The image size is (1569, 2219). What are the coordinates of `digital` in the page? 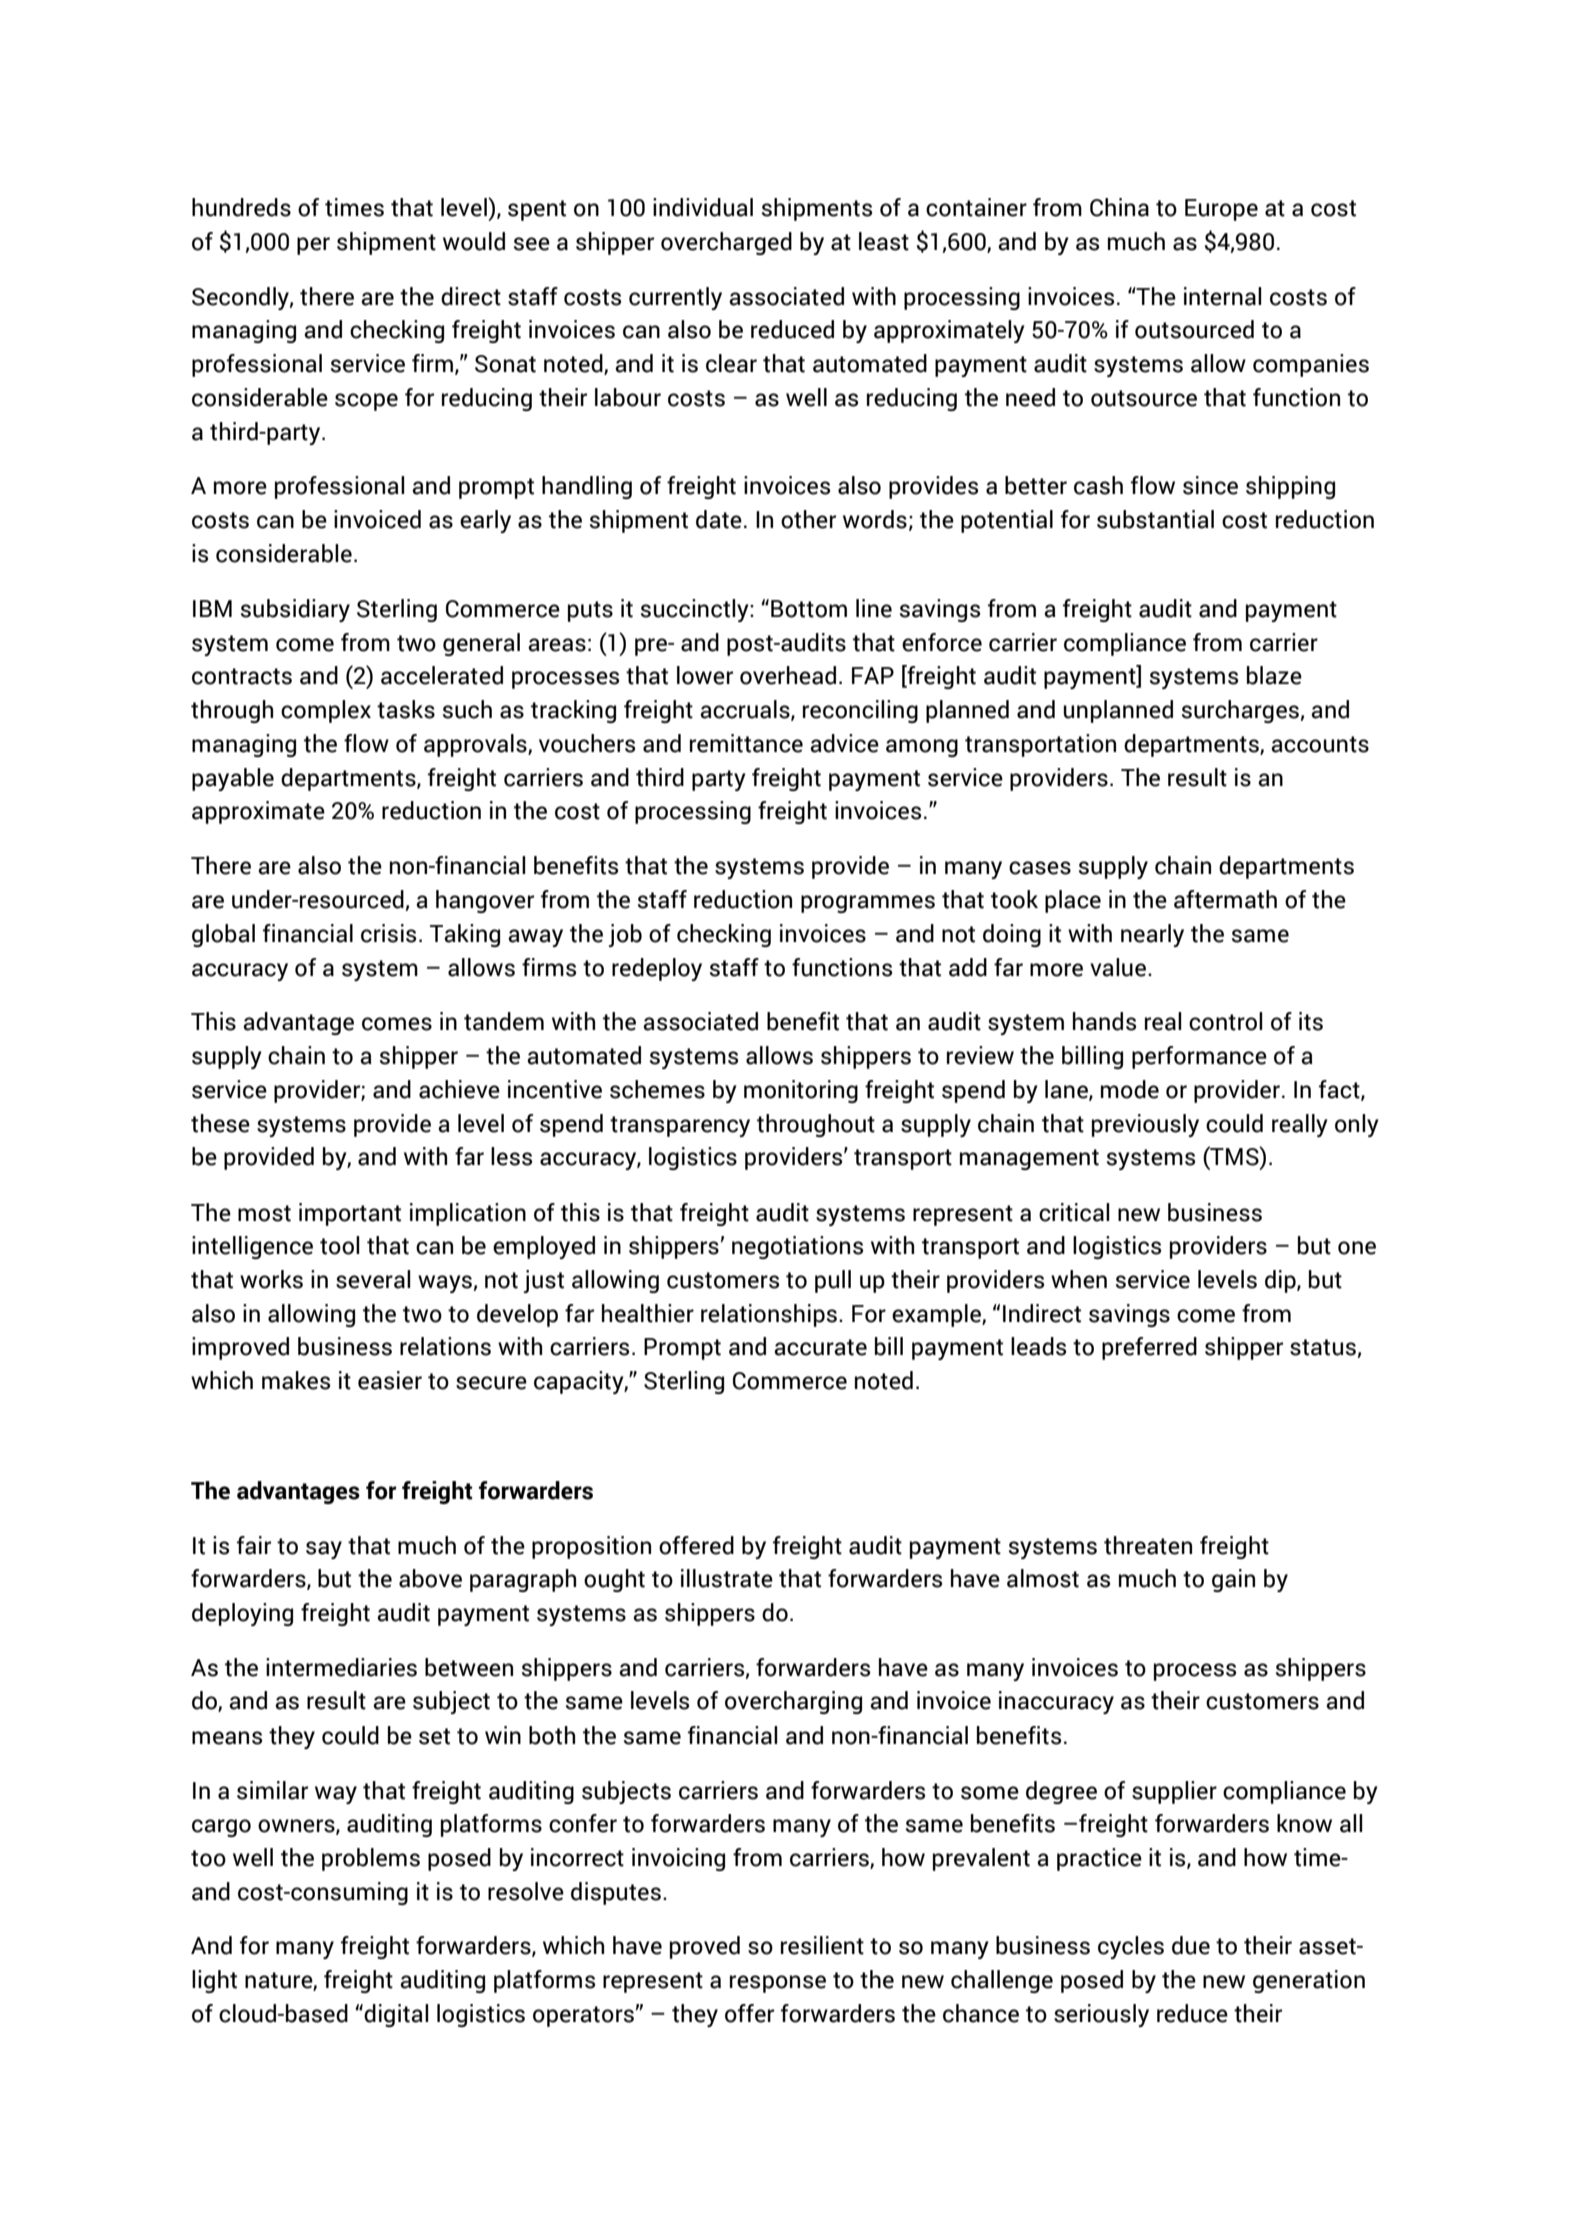 It's located at (396, 2015).
